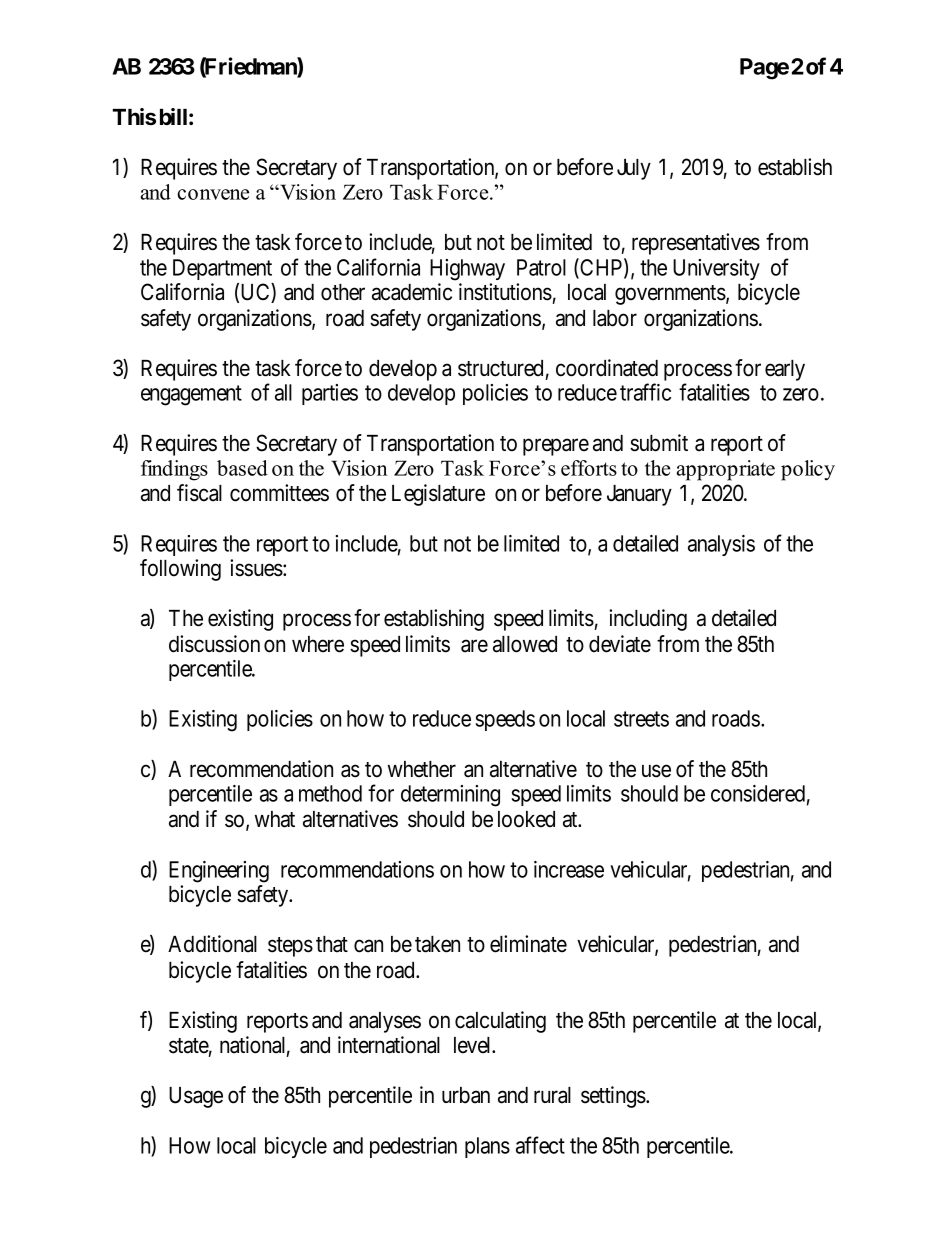 Image resolution: width=952 pixels, height=1233 pixels. What do you see at coordinates (569, 869) in the page?
I see `increase` at bounding box center [569, 869].
